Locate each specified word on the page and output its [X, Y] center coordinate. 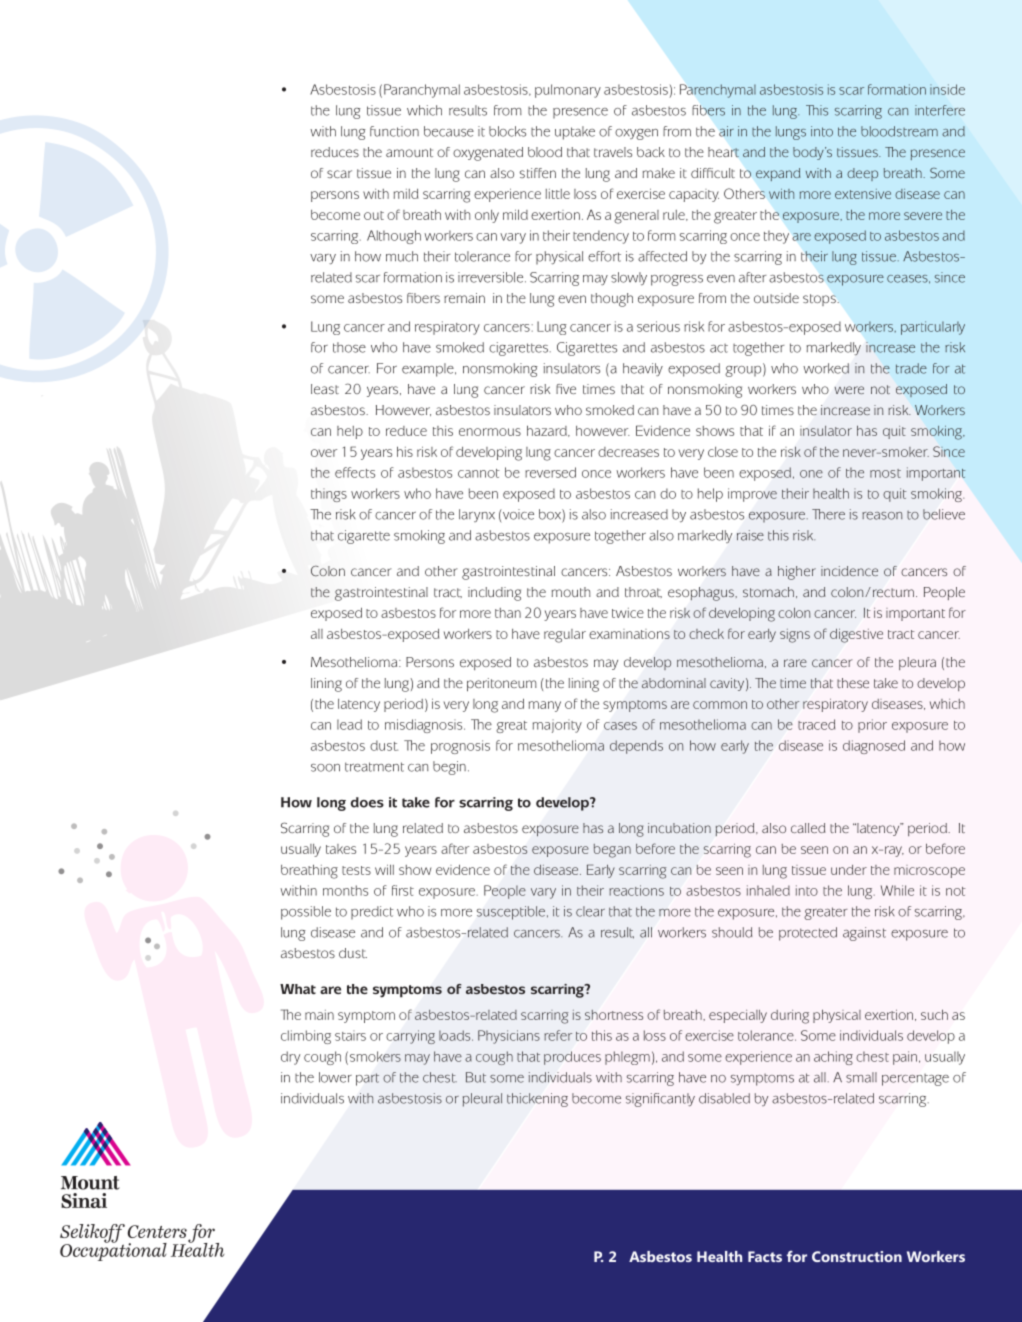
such [934, 1014]
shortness [614, 1015]
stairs [350, 1035]
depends [636, 747]
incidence [849, 571]
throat [643, 592]
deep [862, 174]
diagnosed [874, 747]
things [329, 495]
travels [613, 152]
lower [335, 1077]
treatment [374, 767]
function [394, 131]
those [349, 347]
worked [826, 368]
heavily [643, 369]
